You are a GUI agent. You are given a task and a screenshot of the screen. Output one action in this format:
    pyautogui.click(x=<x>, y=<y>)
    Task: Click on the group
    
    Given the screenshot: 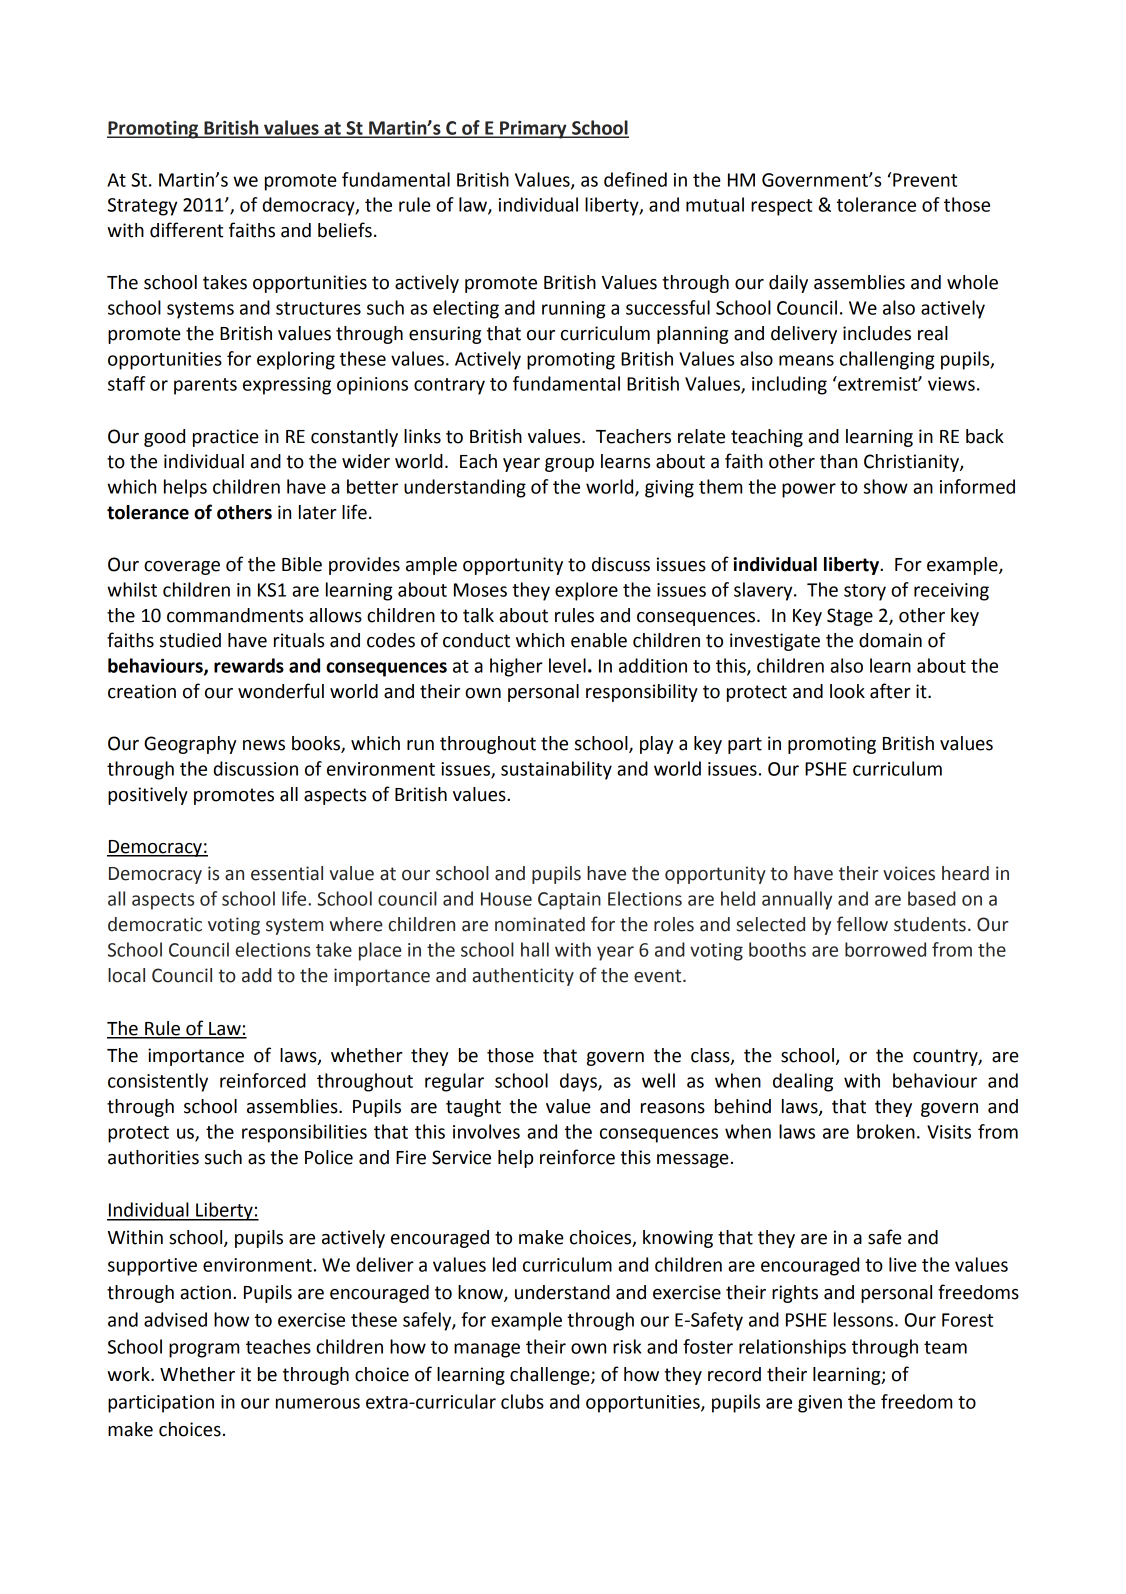 What is the action you would take?
    pyautogui.click(x=569, y=465)
